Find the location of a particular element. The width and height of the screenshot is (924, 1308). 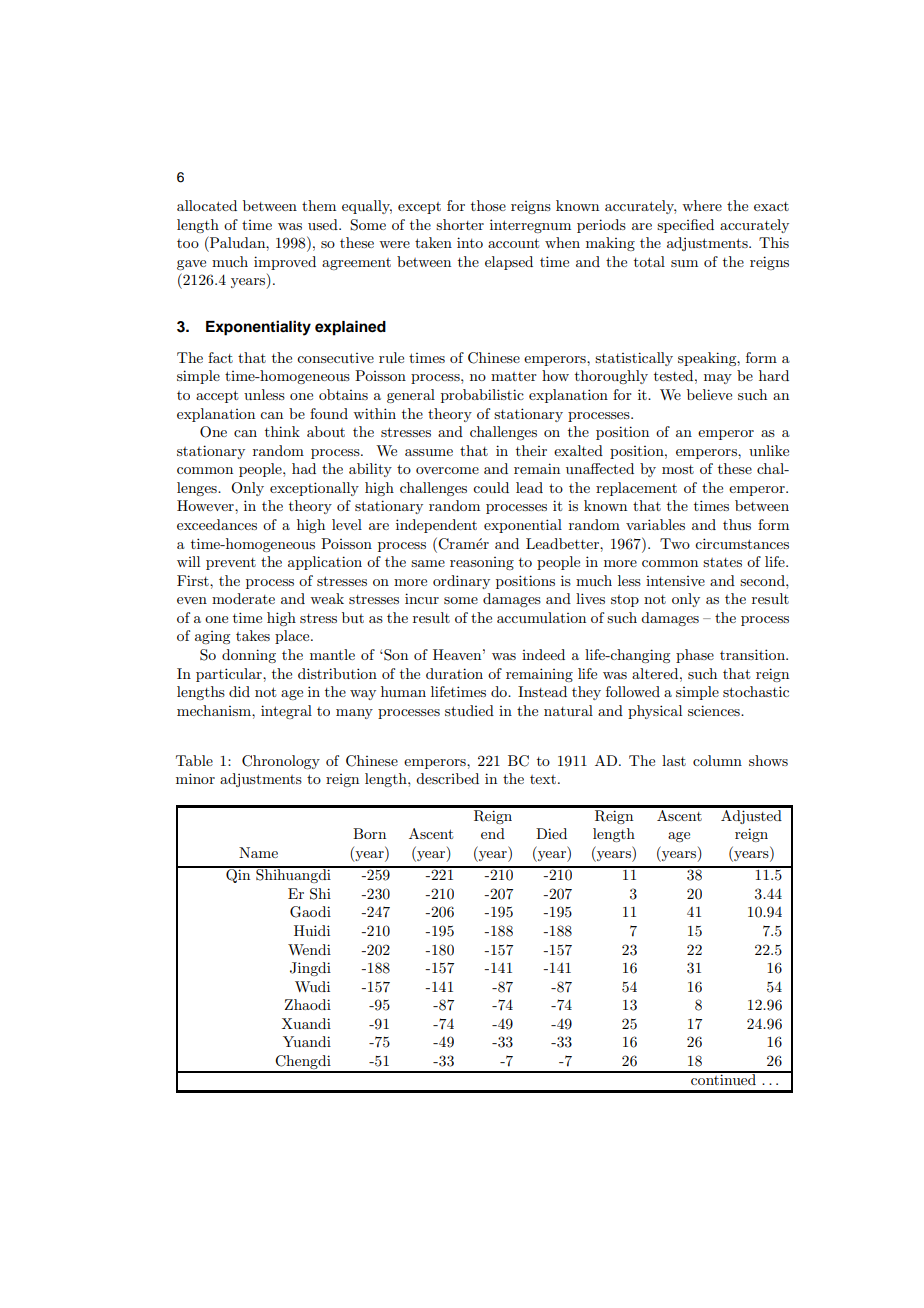

specified is located at coordinates (685, 226).
